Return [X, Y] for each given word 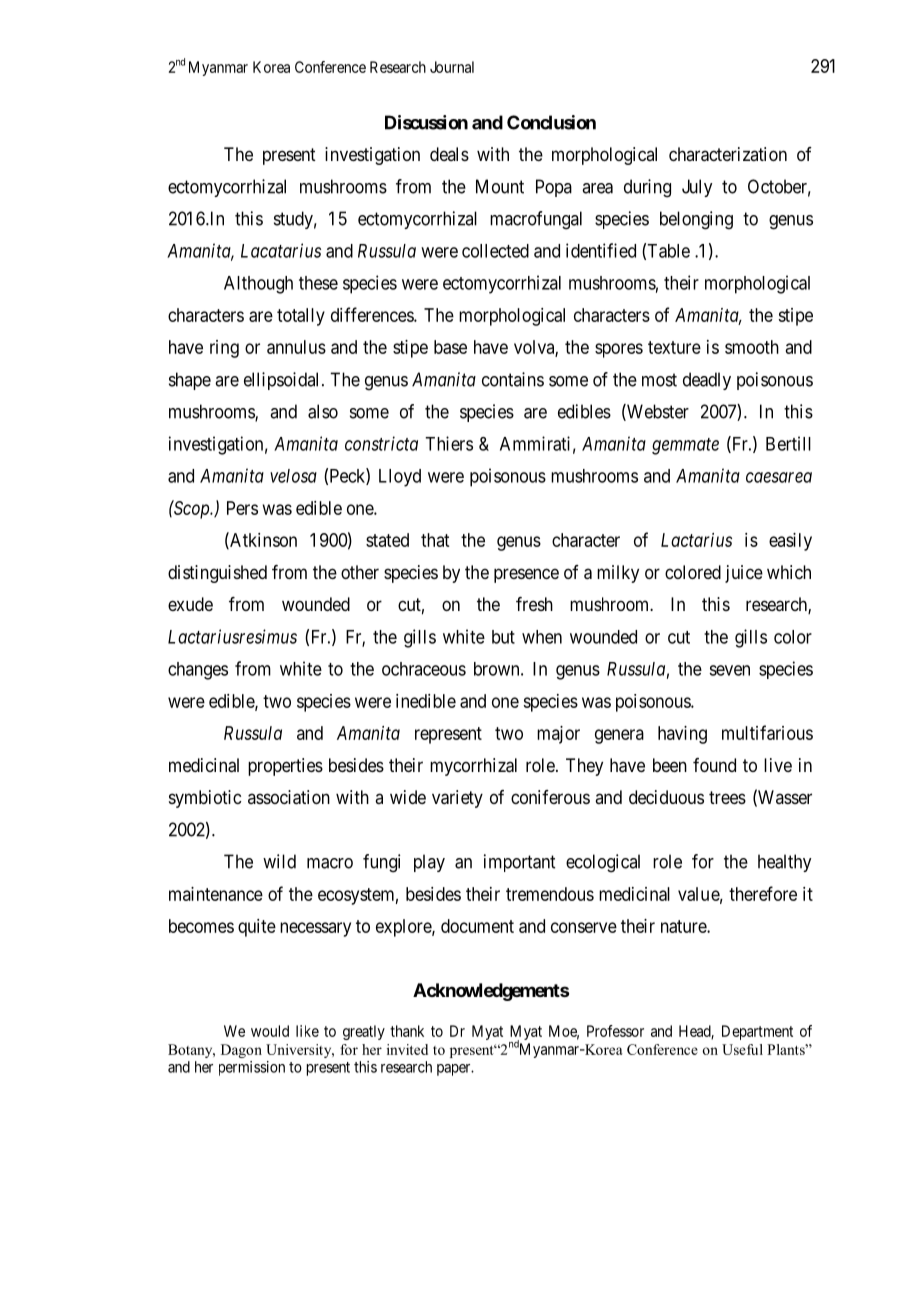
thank [407, 1031]
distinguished [217, 574]
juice [744, 574]
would [270, 1031]
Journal [452, 67]
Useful [742, 1049]
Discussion [426, 122]
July [697, 188]
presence [526, 575]
